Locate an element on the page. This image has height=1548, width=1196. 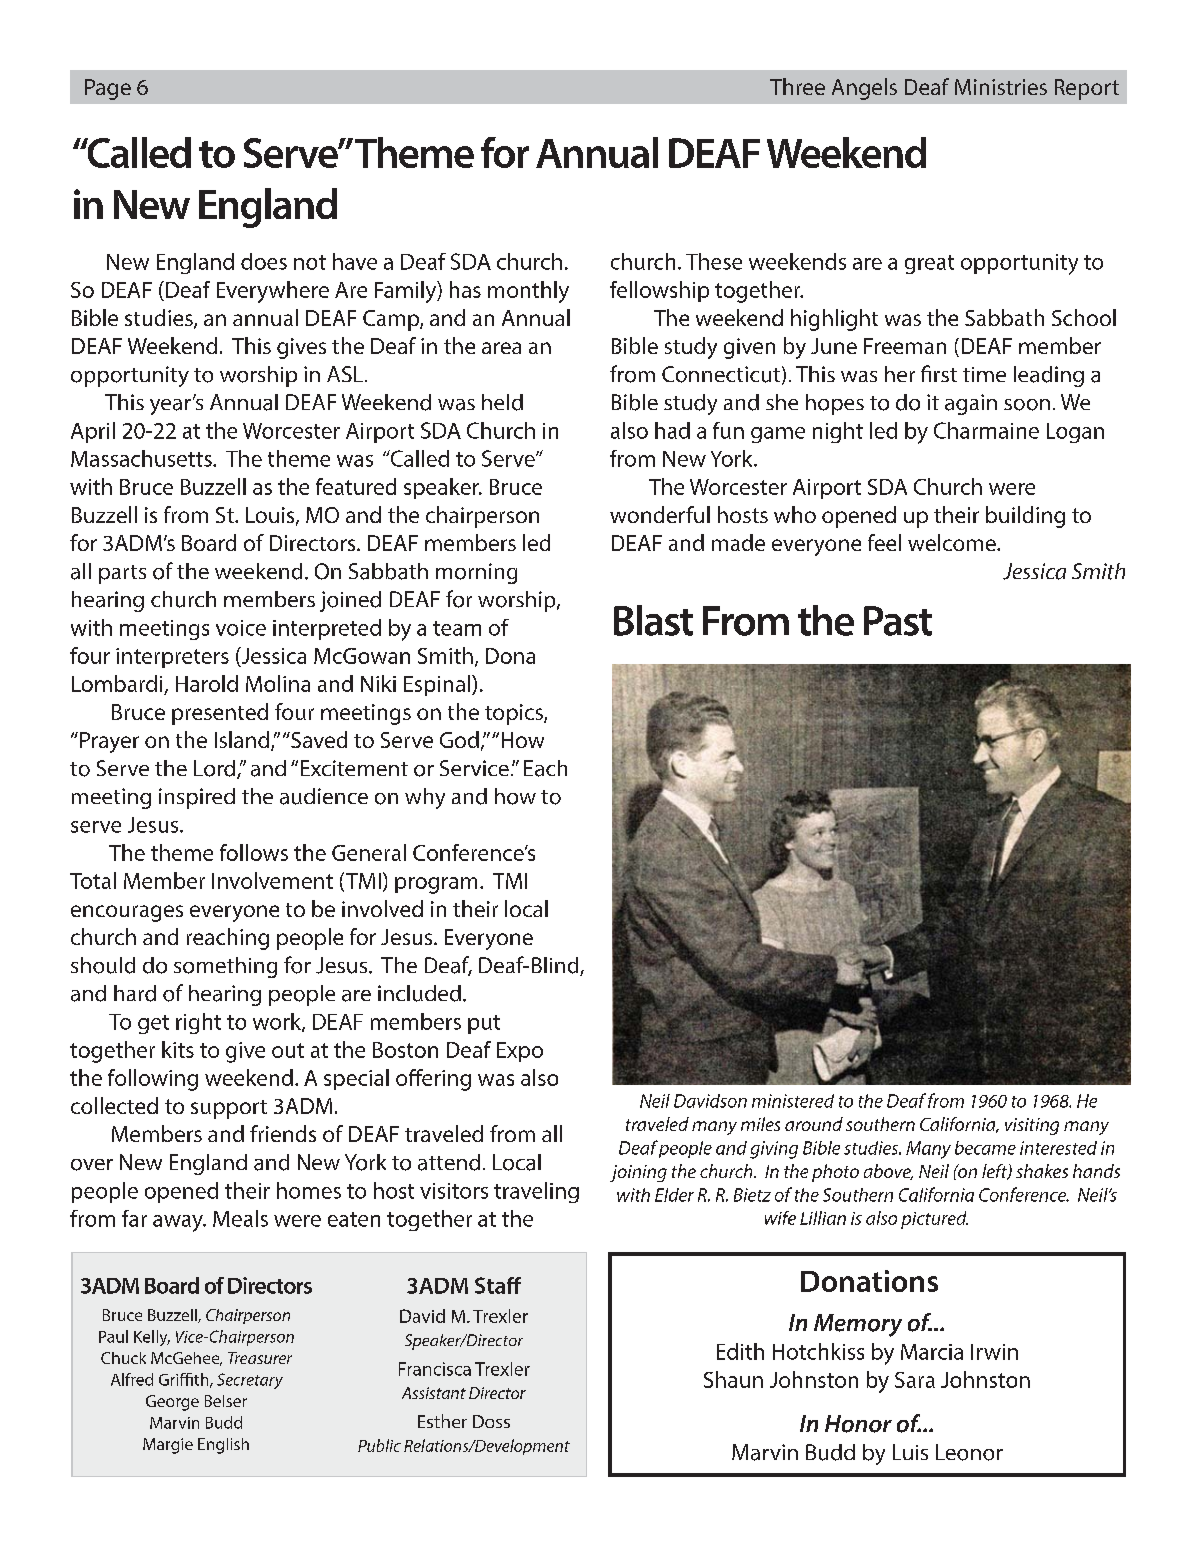
held is located at coordinates (502, 402).
